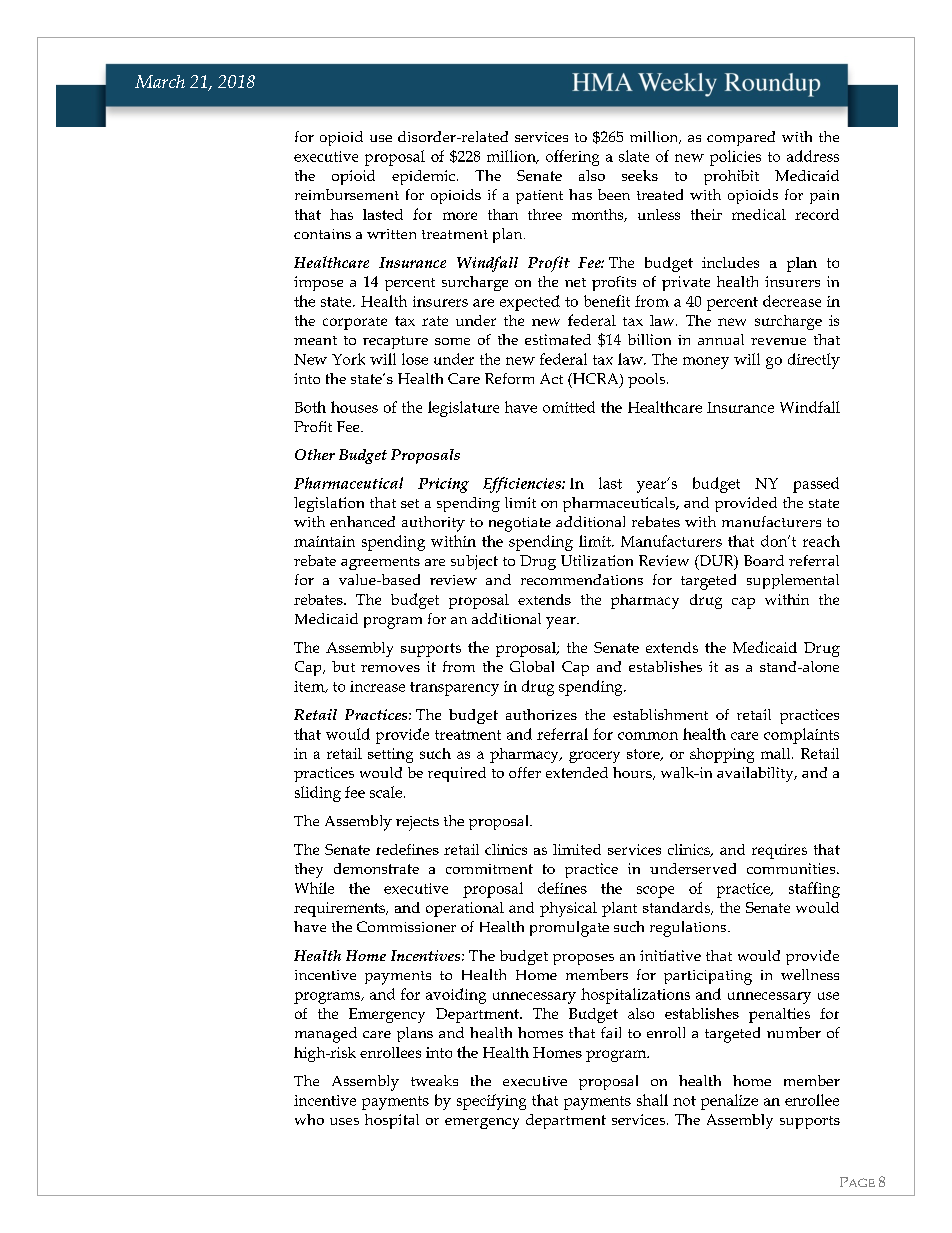 Image resolution: width=952 pixels, height=1233 pixels. What do you see at coordinates (793, 581) in the screenshot?
I see `supplemental` at bounding box center [793, 581].
